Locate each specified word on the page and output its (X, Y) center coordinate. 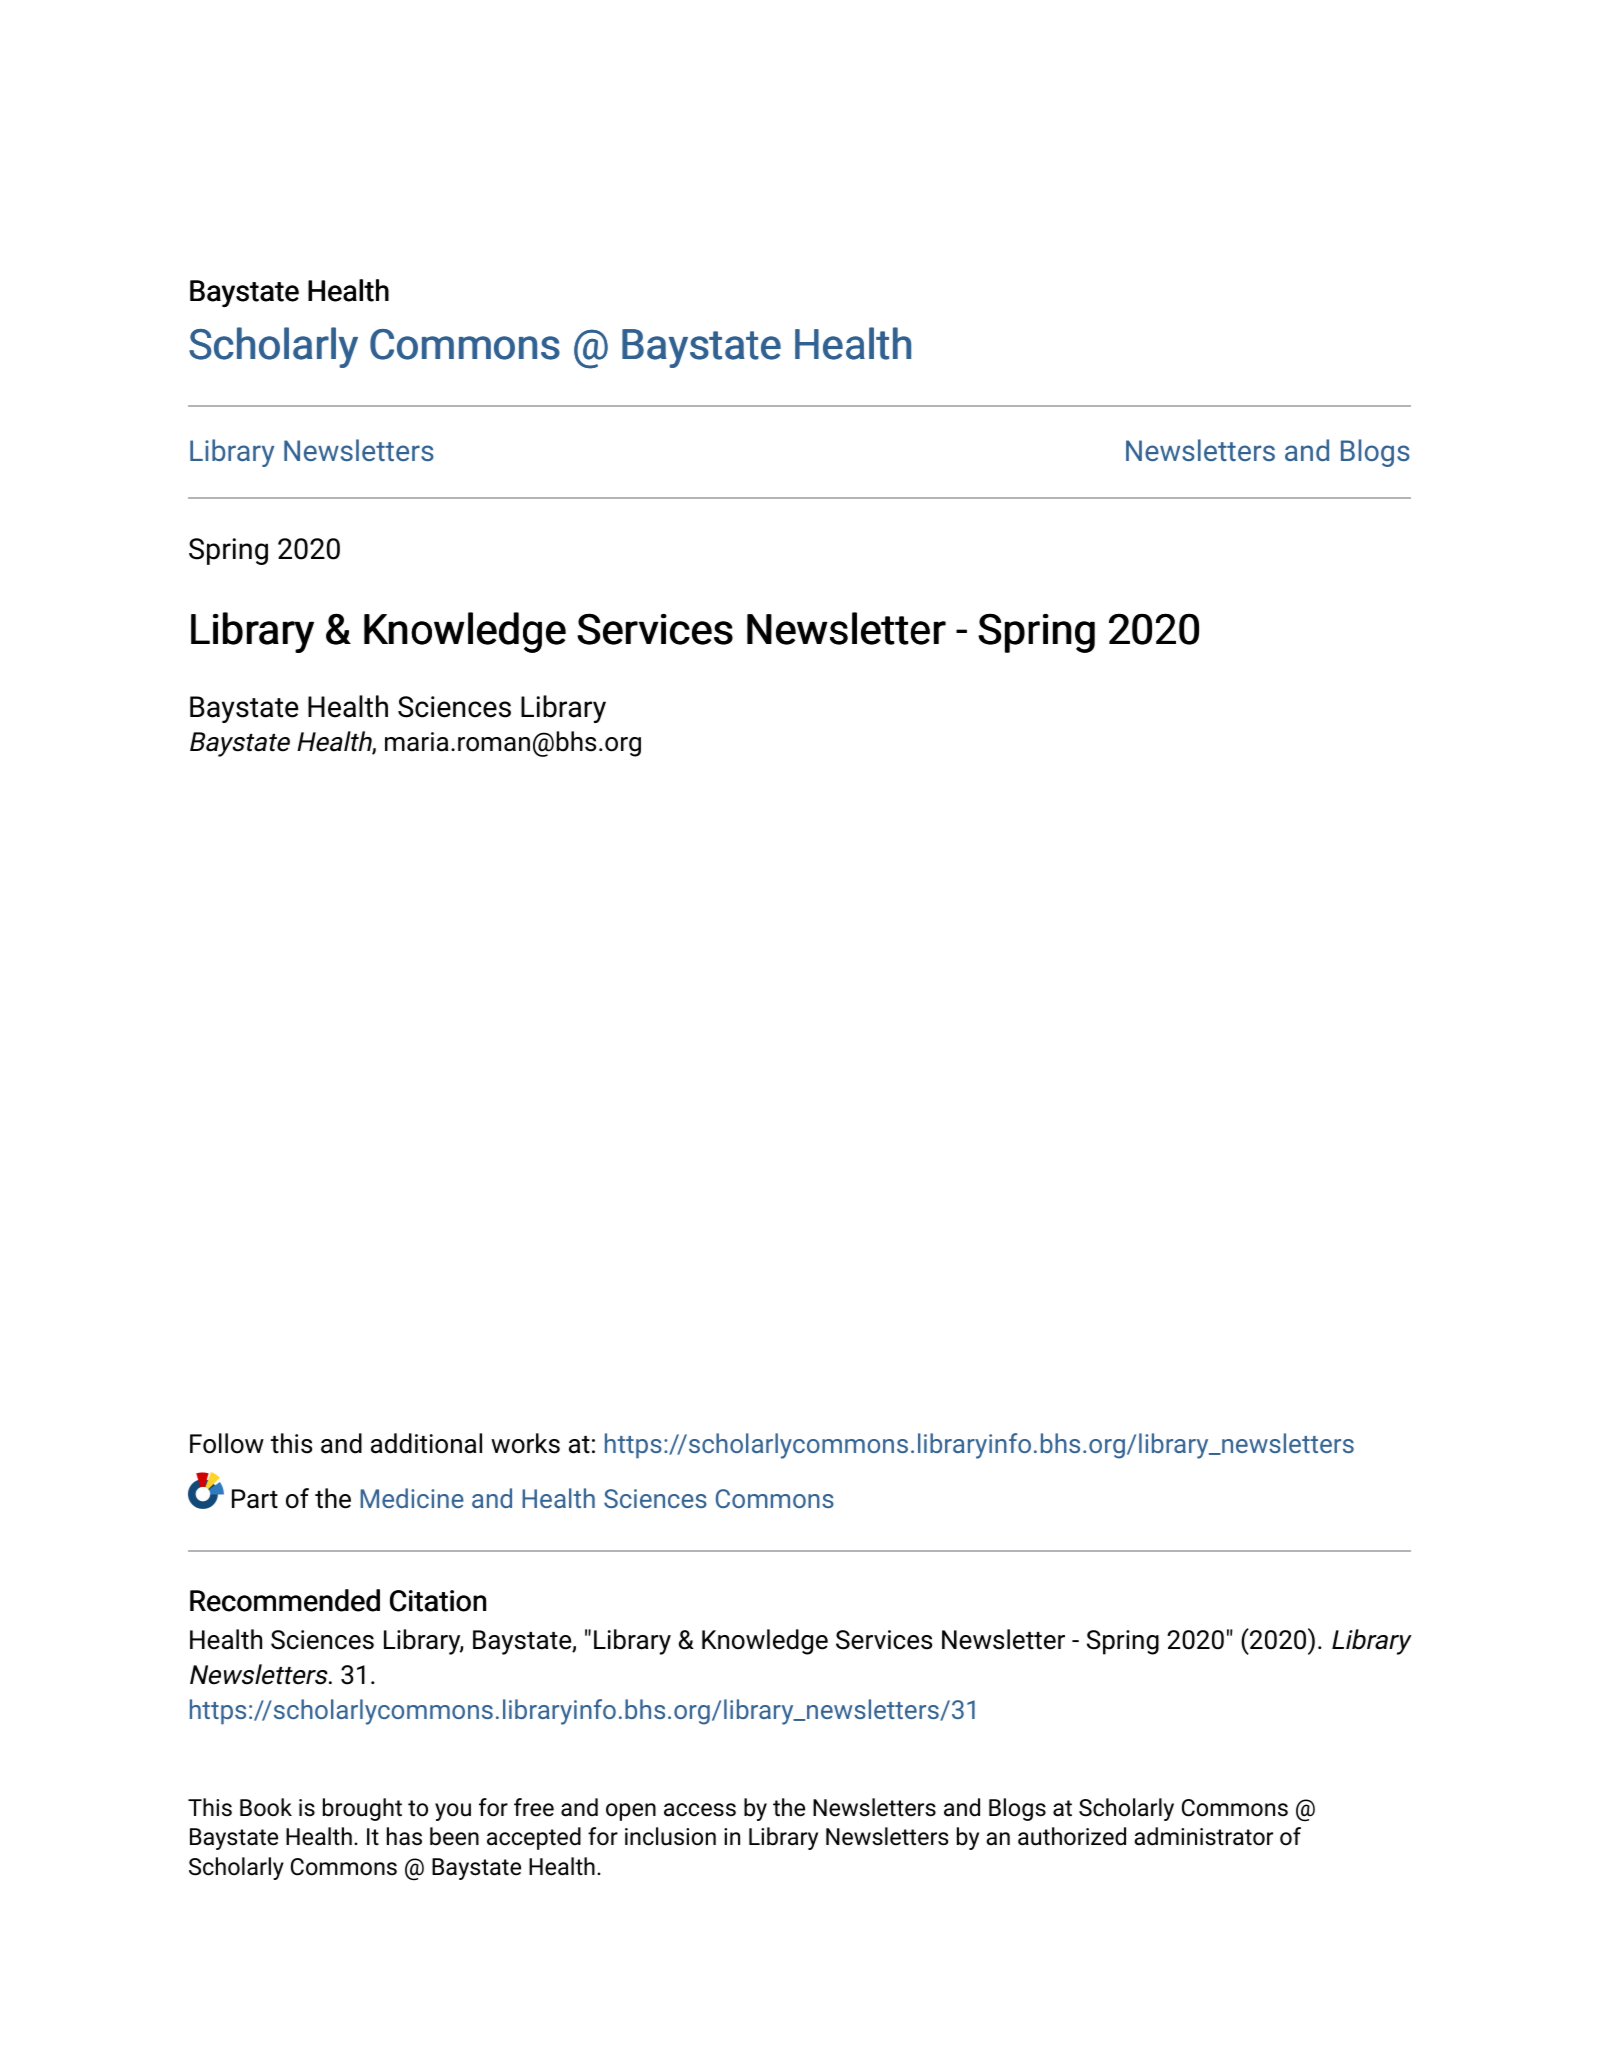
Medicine (412, 1498)
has (404, 1836)
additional (426, 1443)
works (525, 1443)
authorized (1072, 1836)
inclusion (670, 1836)
